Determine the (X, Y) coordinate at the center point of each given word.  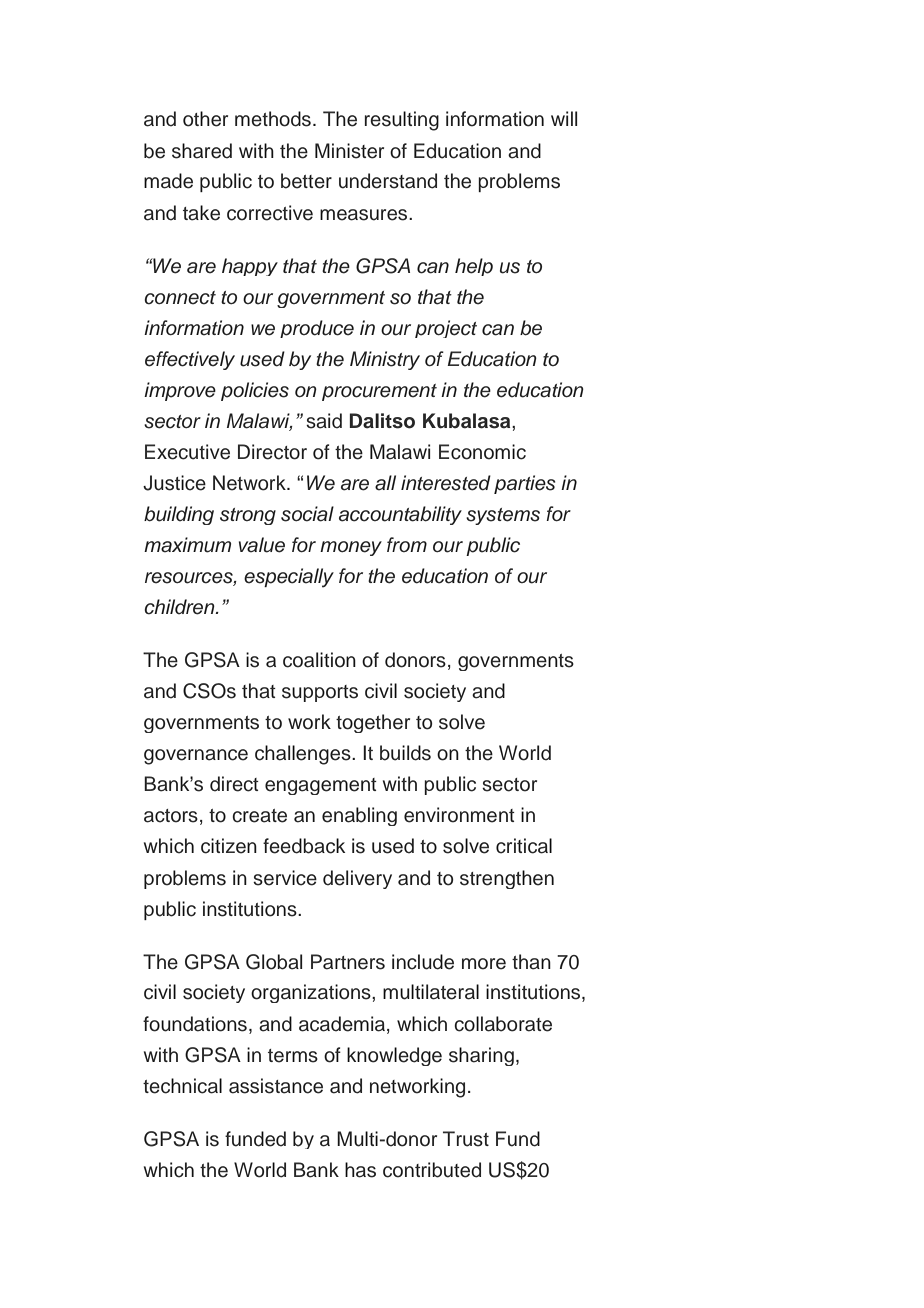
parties (525, 484)
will (564, 118)
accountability (400, 515)
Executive (187, 452)
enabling (359, 816)
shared (202, 151)
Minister (349, 151)
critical (524, 846)
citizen (229, 846)
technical (182, 1086)
